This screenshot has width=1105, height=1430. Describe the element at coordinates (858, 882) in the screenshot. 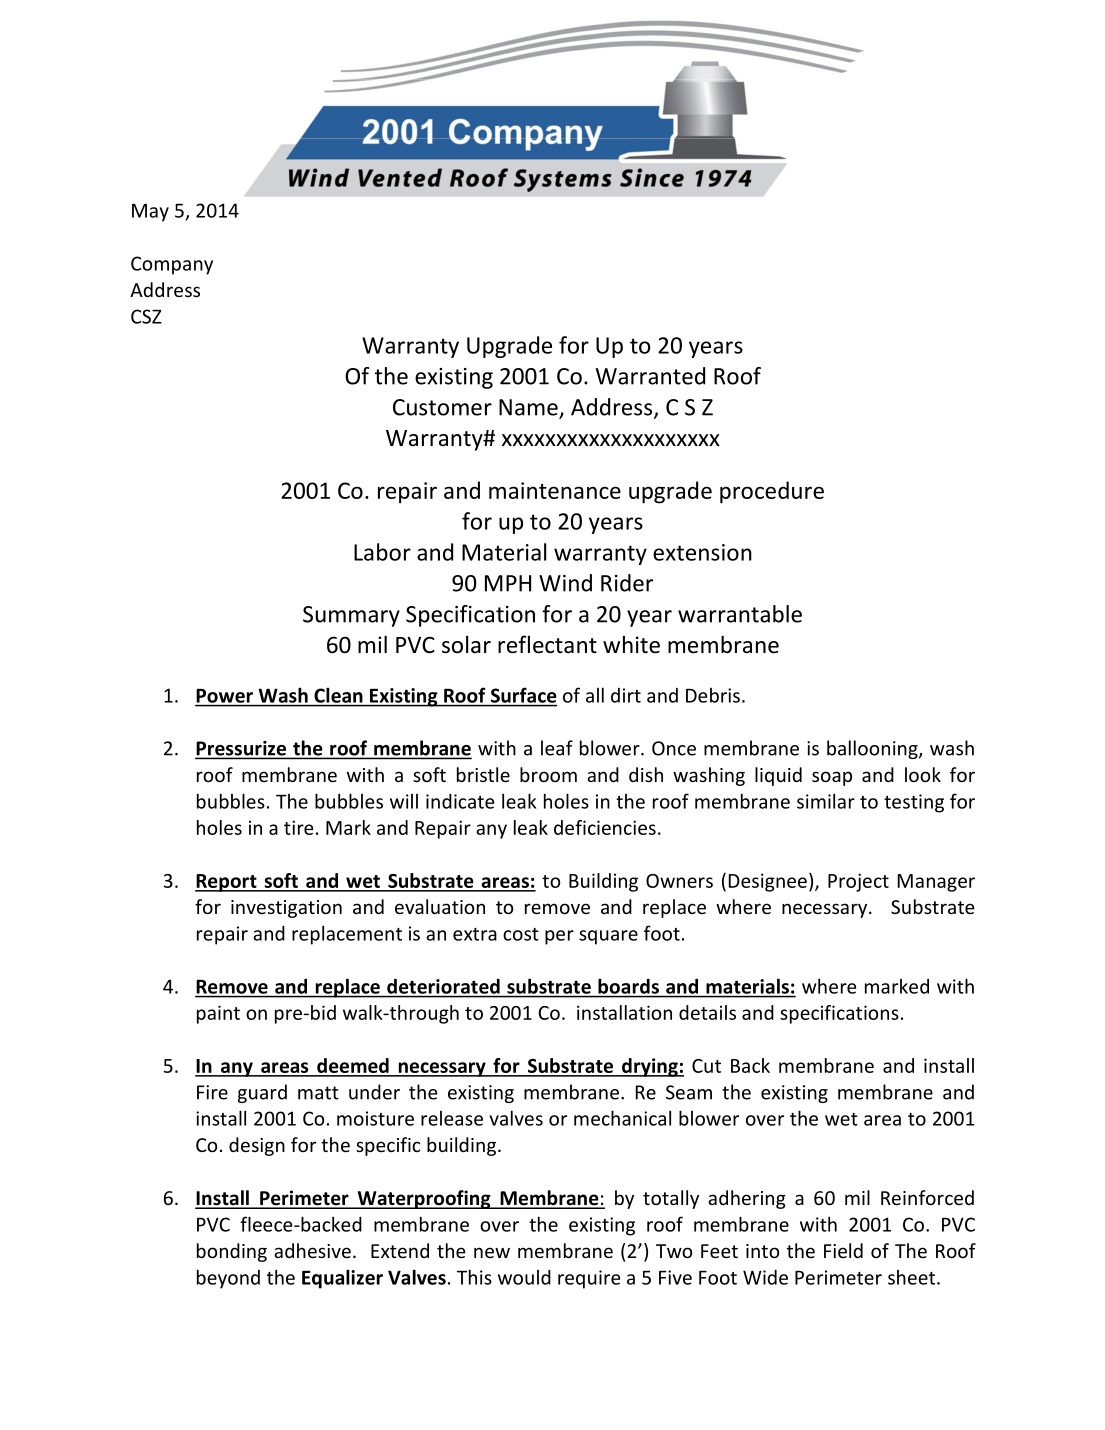

I see `Project` at that location.
